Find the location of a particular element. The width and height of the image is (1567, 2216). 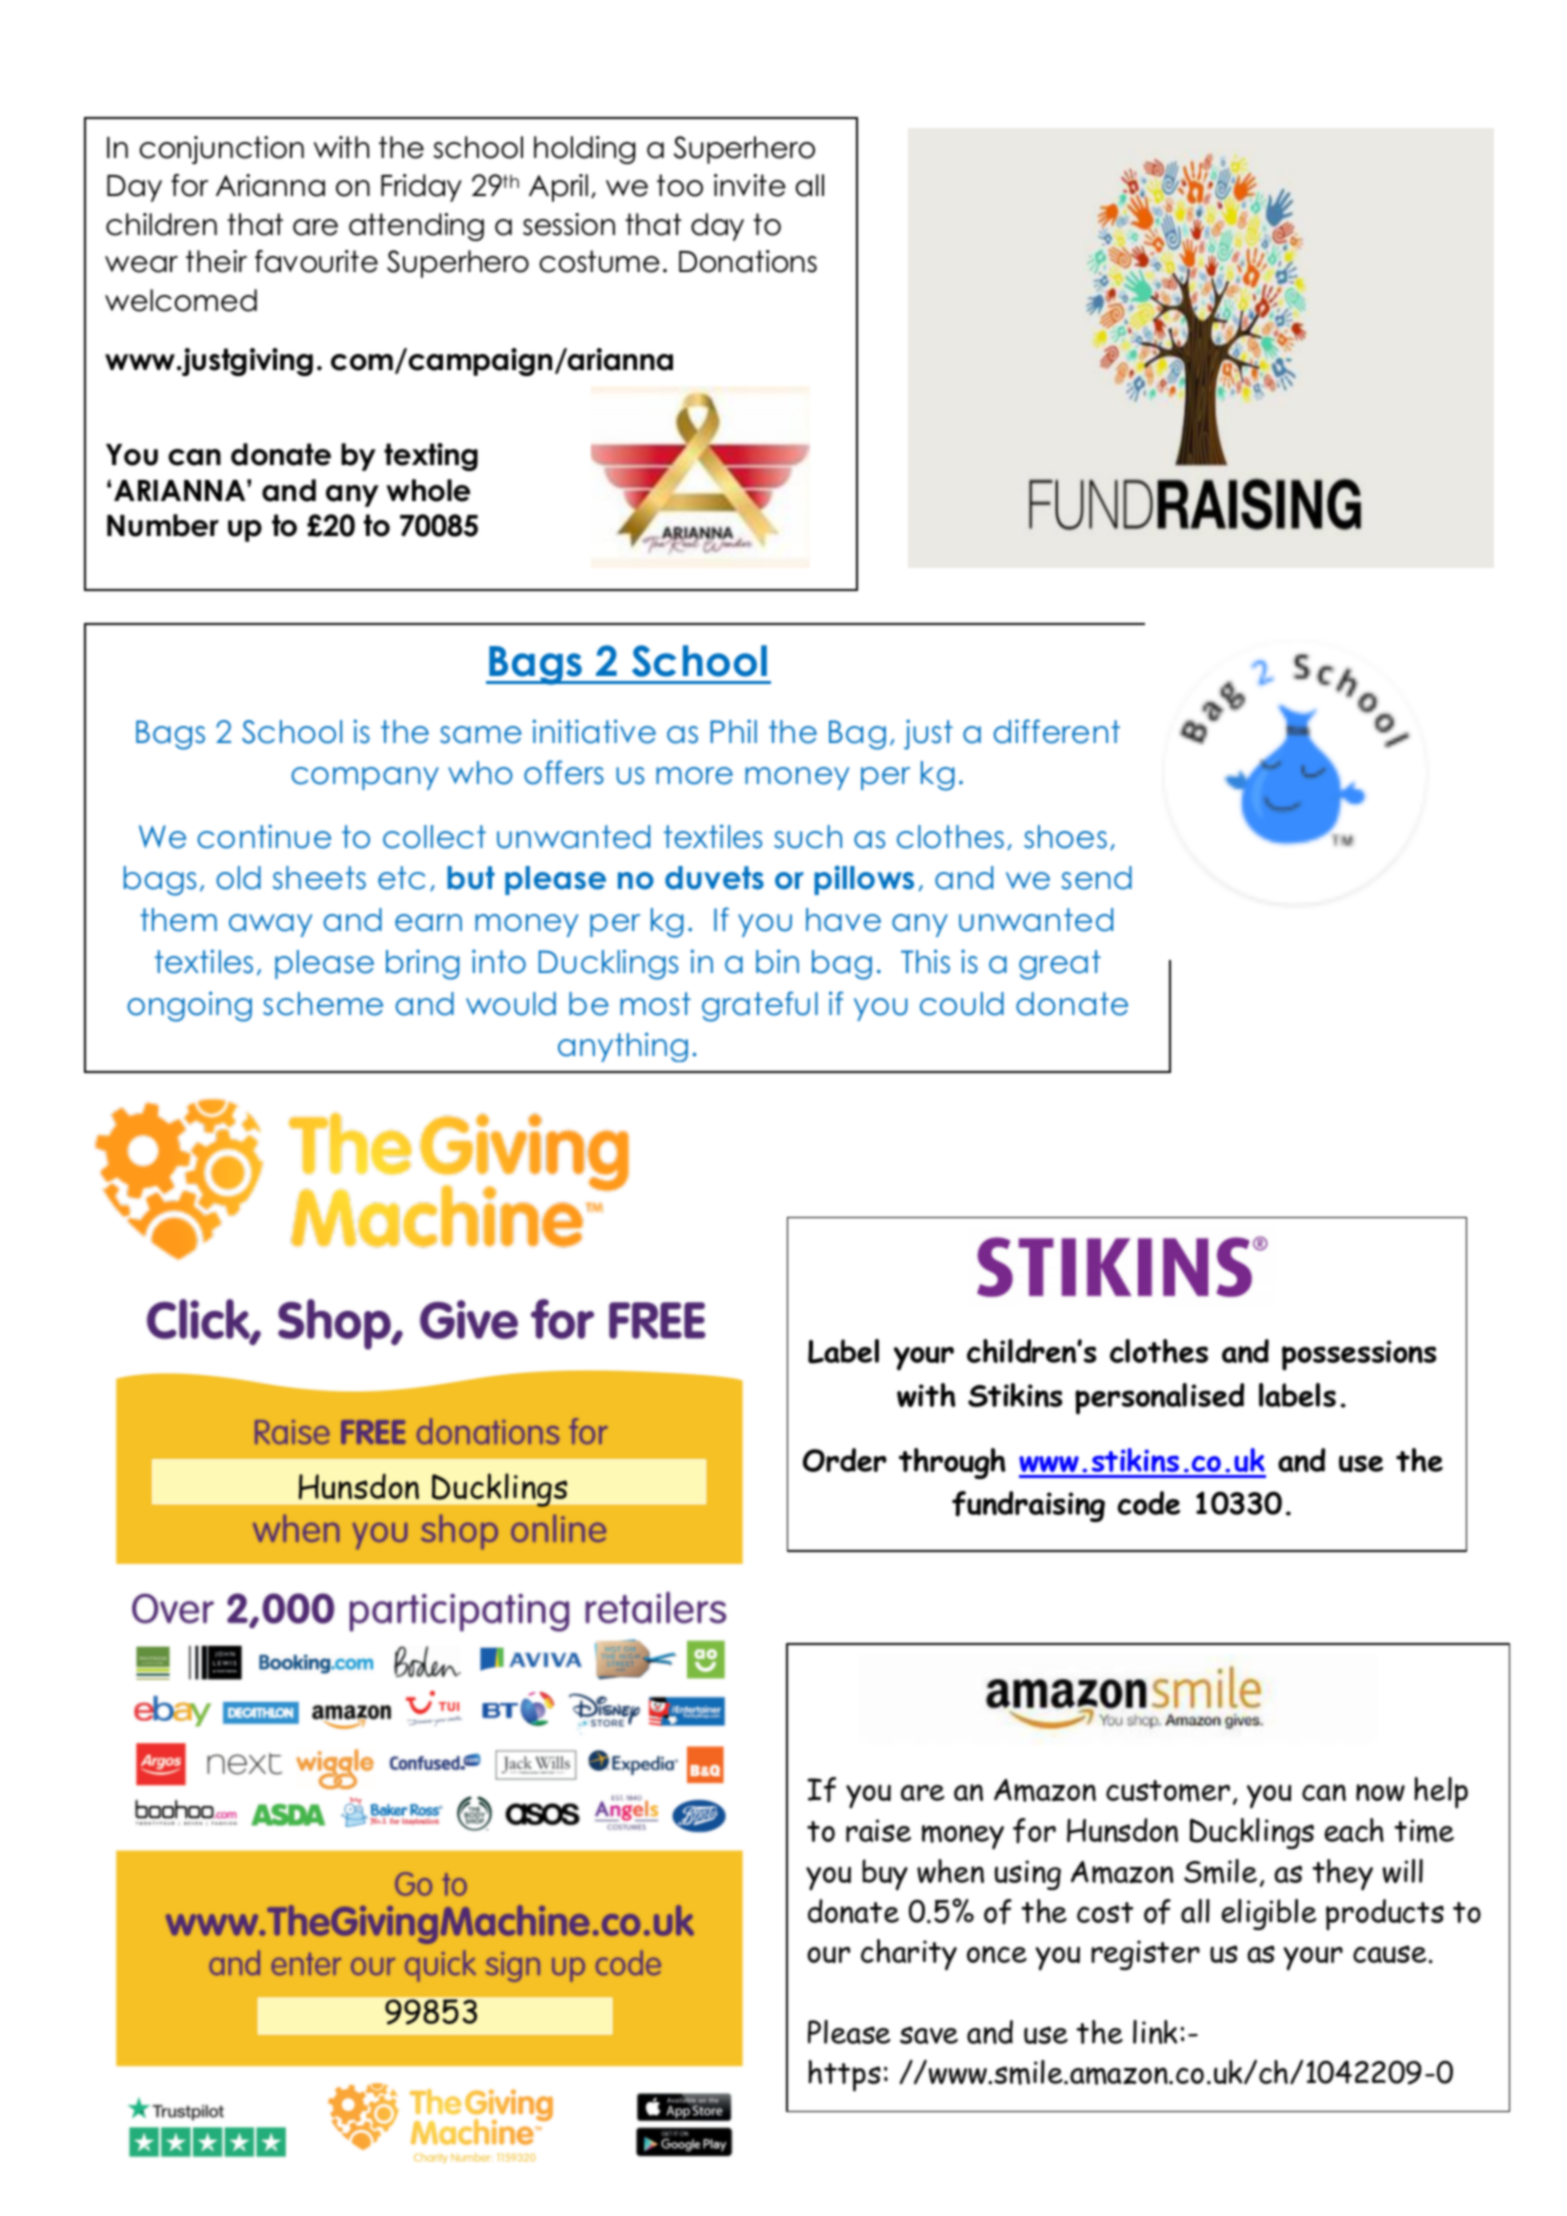

favourite is located at coordinates (316, 261).
